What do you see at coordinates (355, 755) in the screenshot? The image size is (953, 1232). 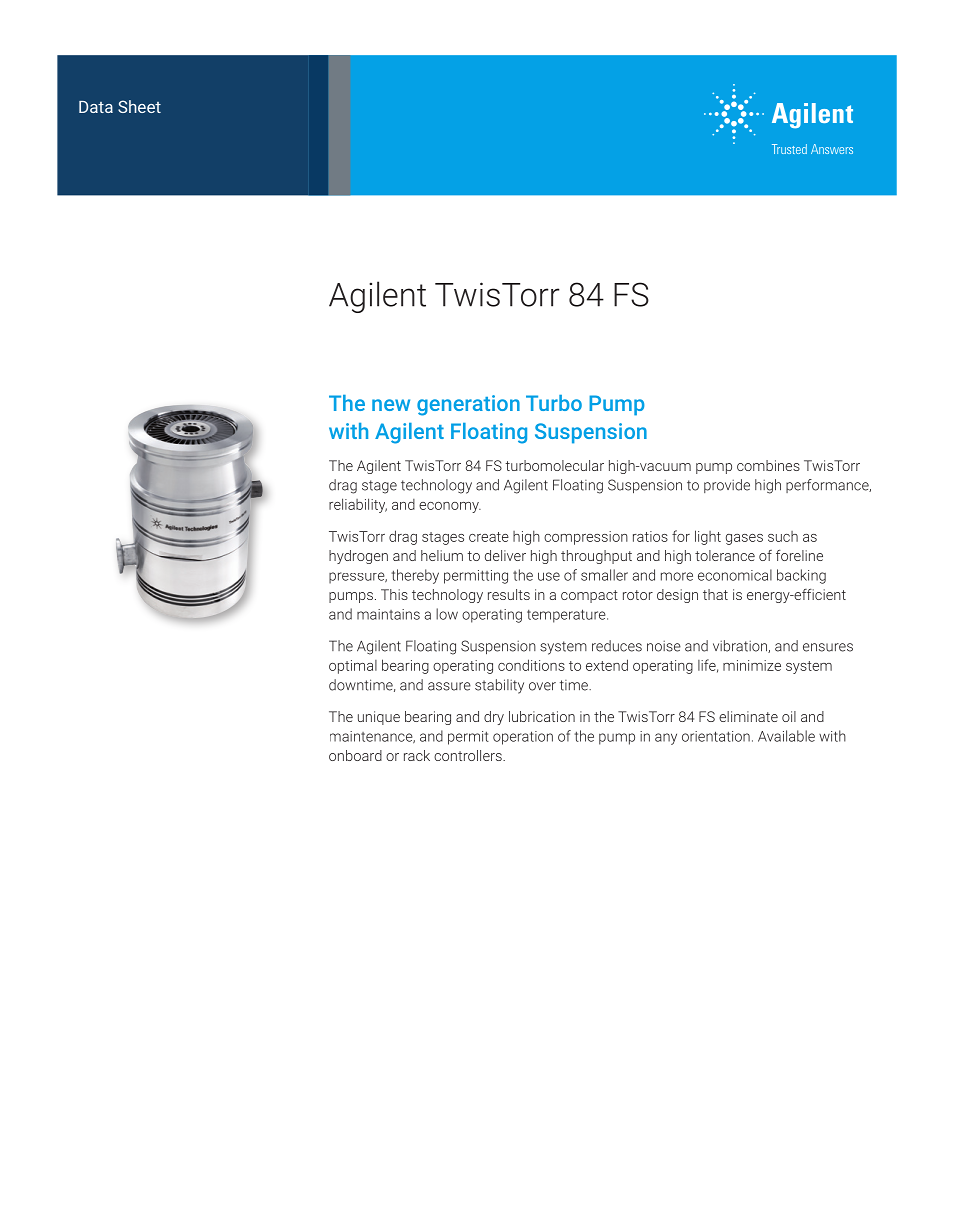 I see `onboard` at bounding box center [355, 755].
